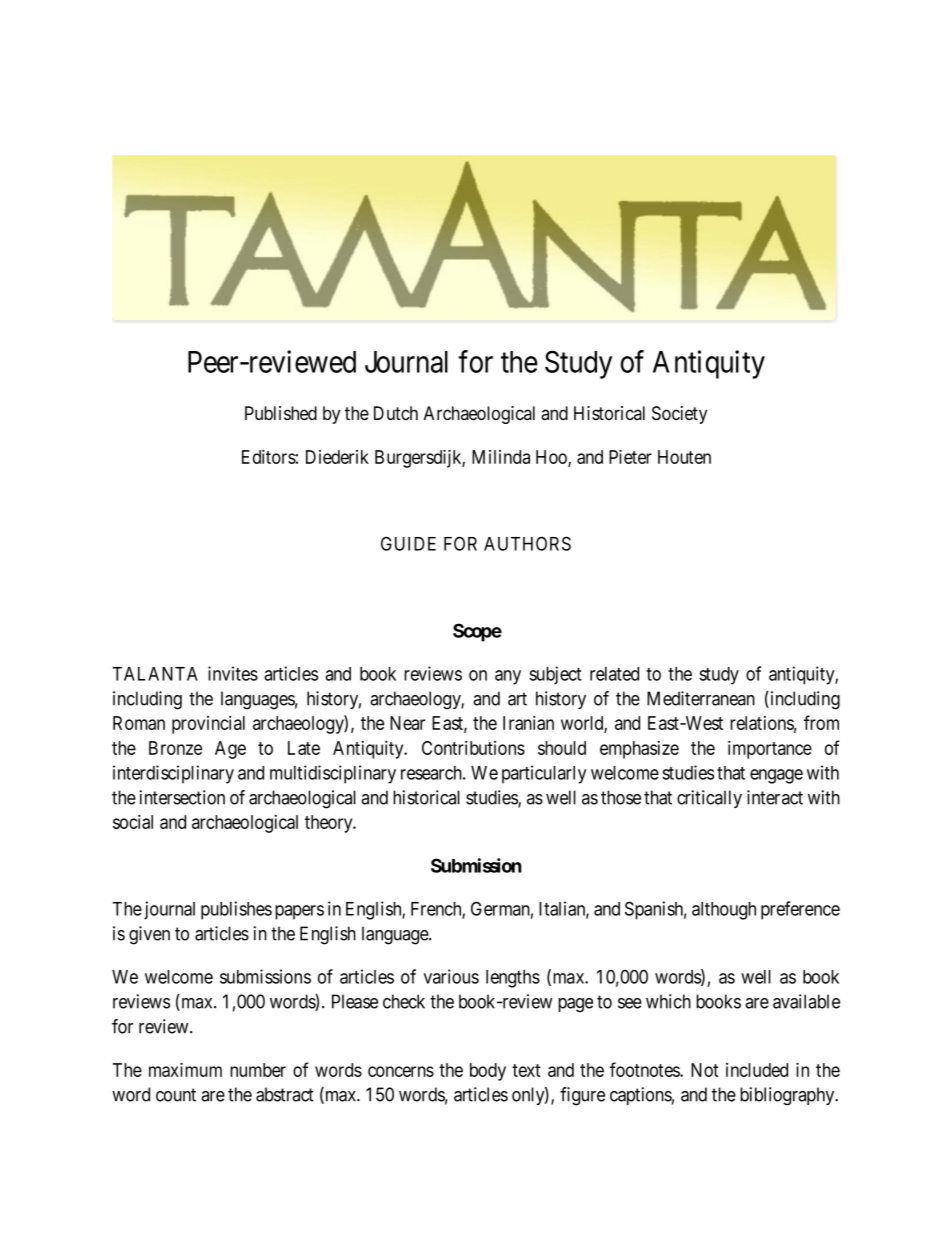 This screenshot has height=1233, width=952. I want to click on publishes, so click(236, 910).
